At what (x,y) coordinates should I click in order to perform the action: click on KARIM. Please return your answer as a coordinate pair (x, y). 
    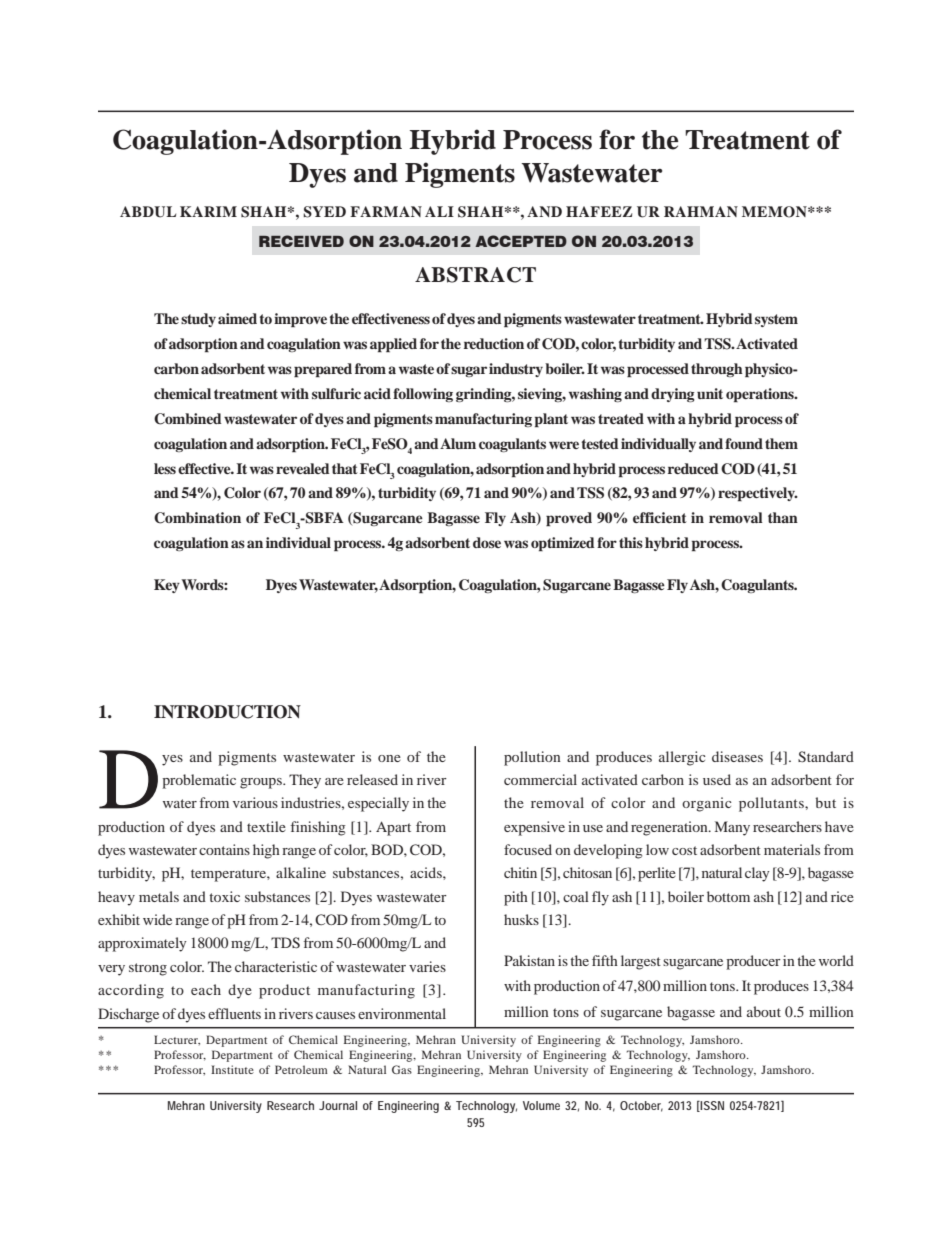
    Looking at the image, I should click on (208, 211).
